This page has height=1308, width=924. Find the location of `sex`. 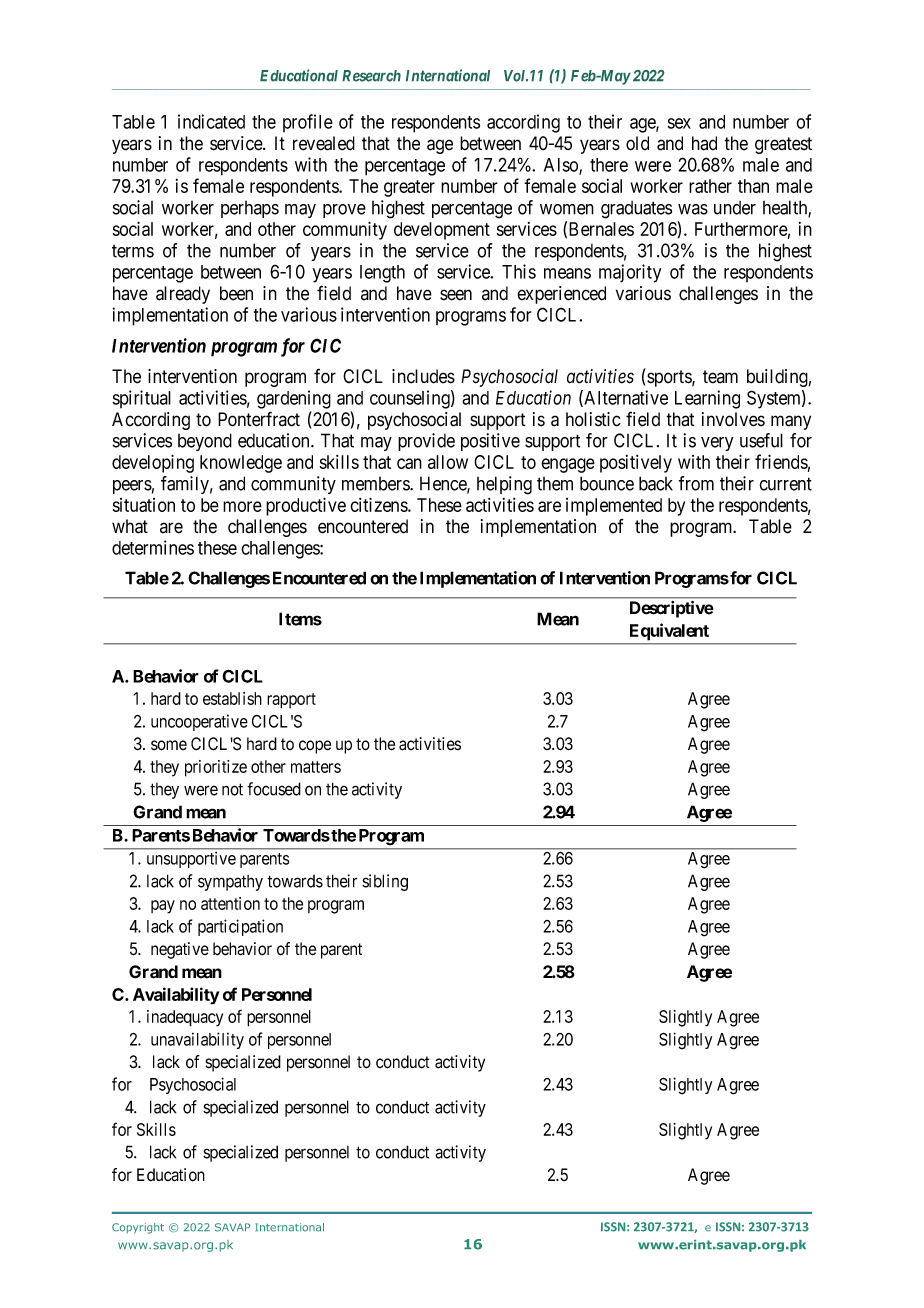

sex is located at coordinates (679, 123).
